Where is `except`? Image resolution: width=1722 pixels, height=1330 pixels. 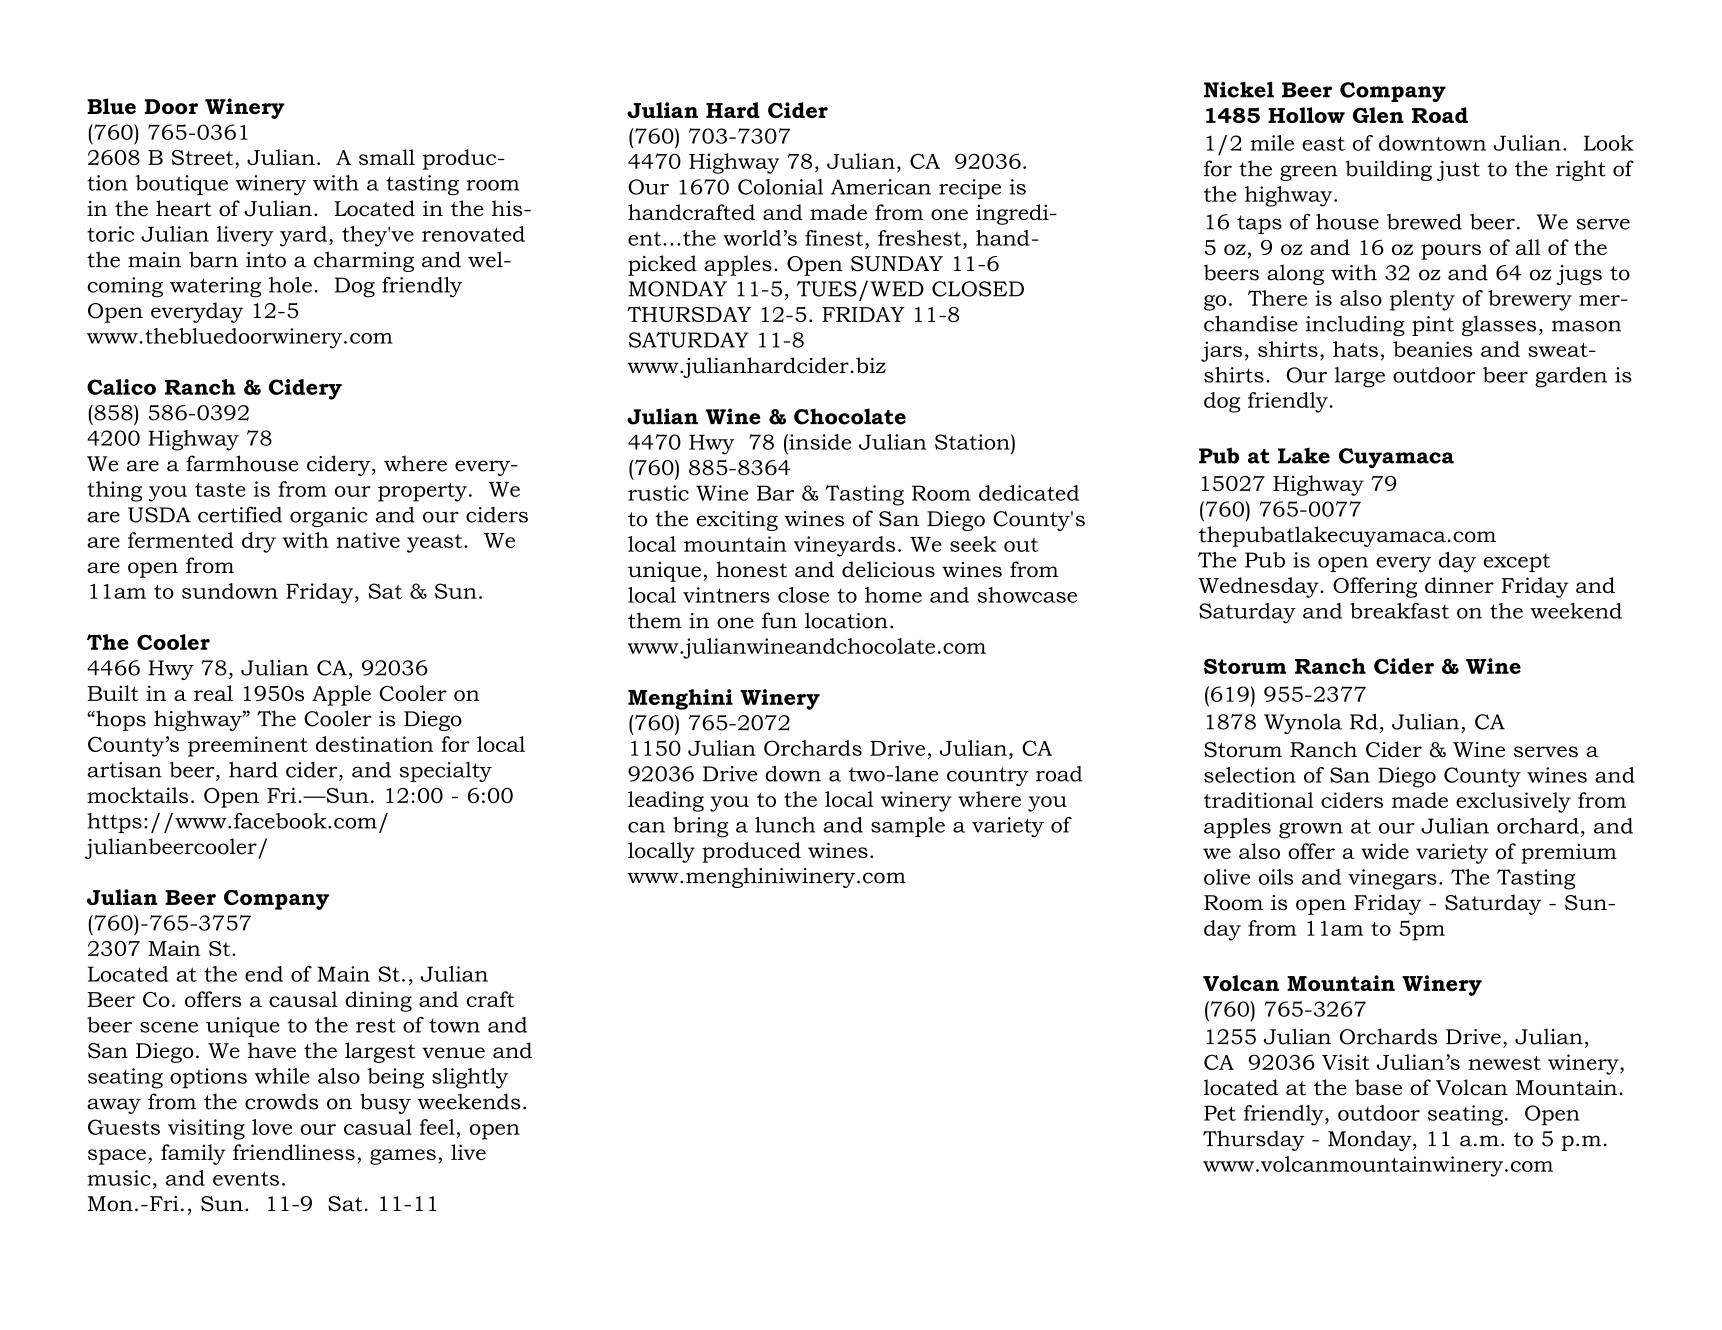 except is located at coordinates (1516, 562).
